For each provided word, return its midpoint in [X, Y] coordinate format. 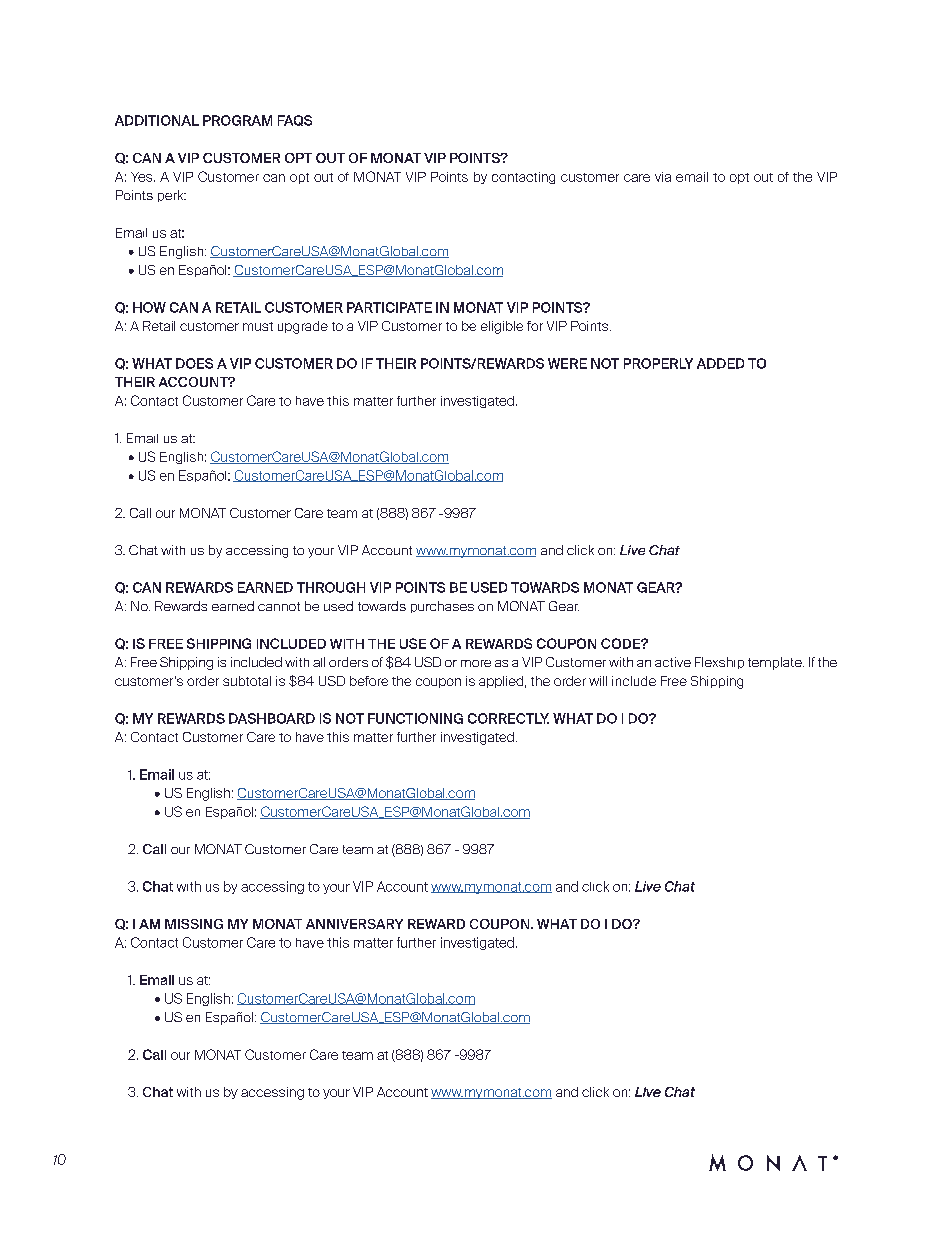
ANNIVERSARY [354, 924]
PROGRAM [237, 120]
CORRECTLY [508, 718]
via [663, 177]
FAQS [295, 120]
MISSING [194, 924]
